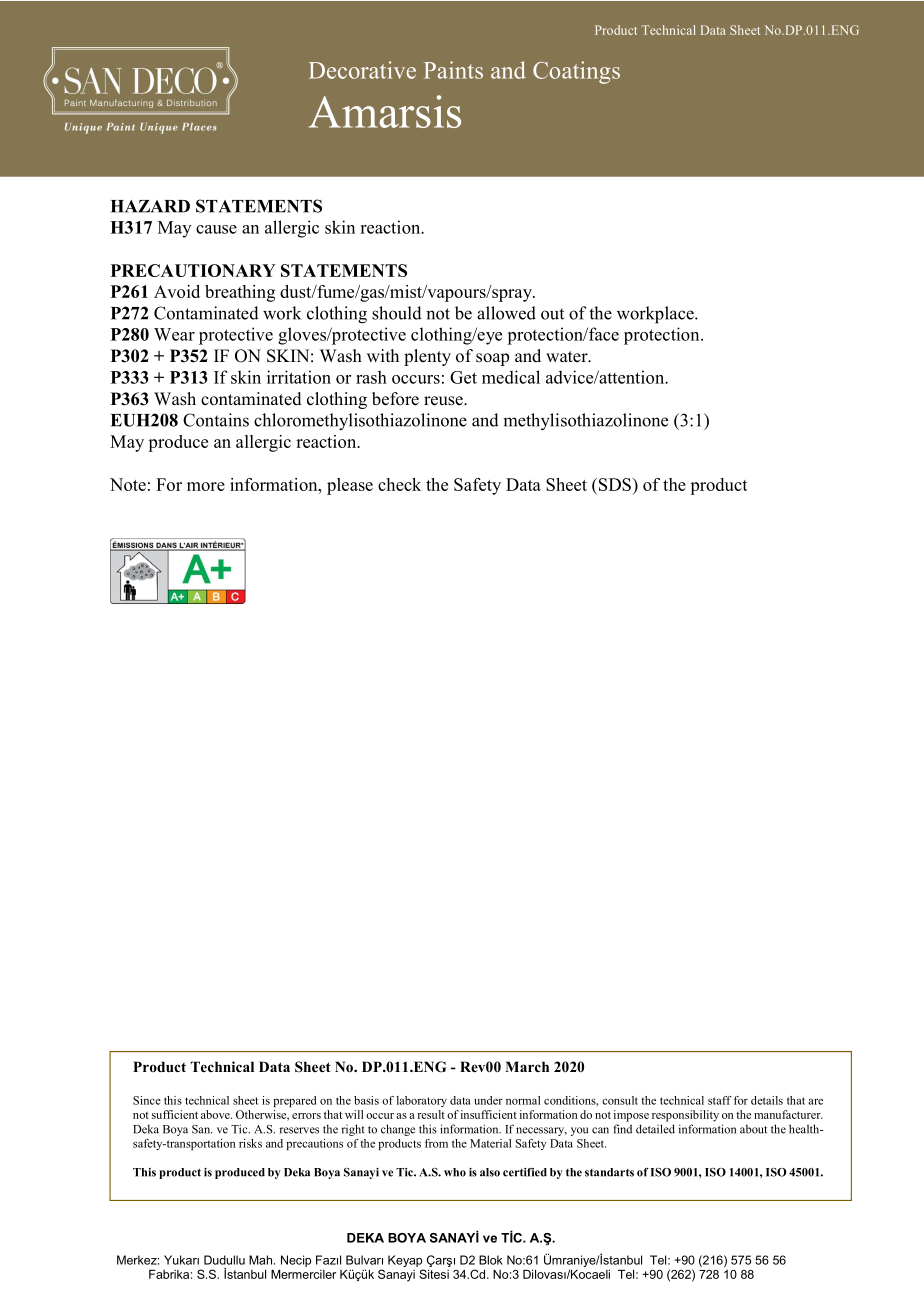  Describe the element at coordinates (491, 1260) in the image. I see `Blok` at that location.
